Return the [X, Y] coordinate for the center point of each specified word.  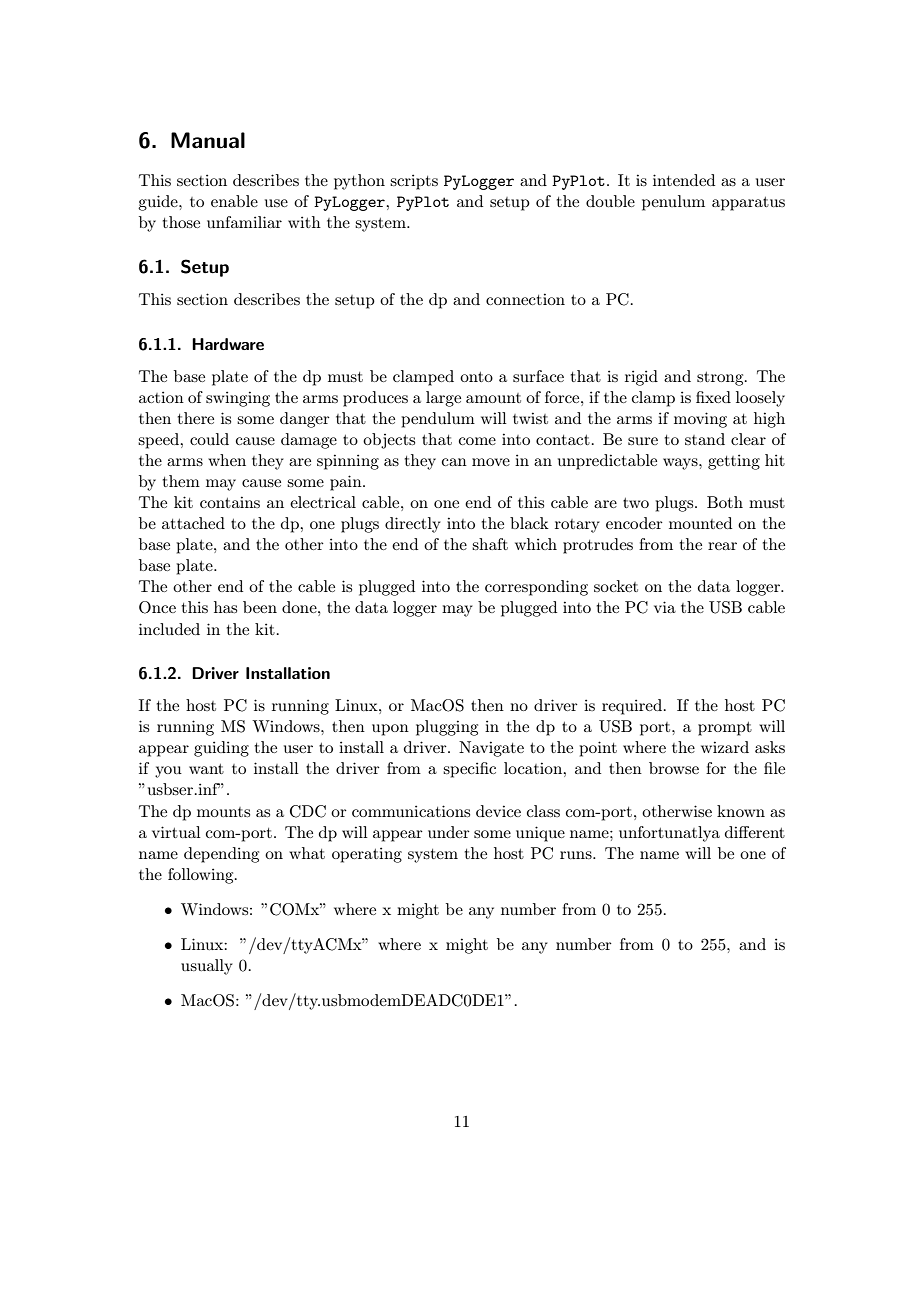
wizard [725, 747]
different [755, 832]
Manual [208, 140]
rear [722, 546]
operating [367, 855]
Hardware [228, 344]
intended [684, 180]
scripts [414, 182]
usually [207, 967]
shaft [490, 544]
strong [721, 379]
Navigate [491, 749]
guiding [221, 749]
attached [193, 523]
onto [476, 377]
